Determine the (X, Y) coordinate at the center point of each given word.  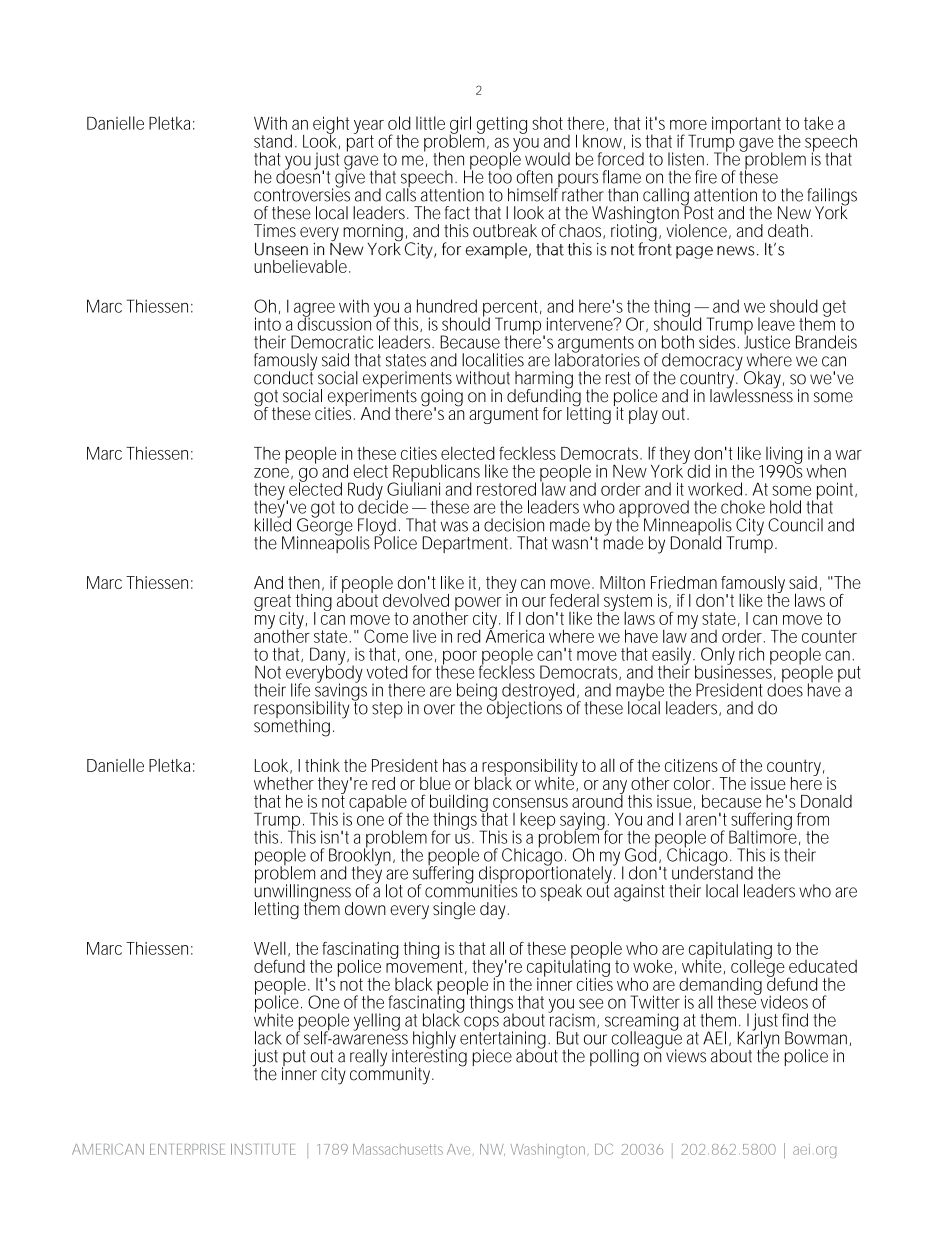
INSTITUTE (263, 1149)
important (748, 126)
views (686, 1056)
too (500, 176)
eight (331, 126)
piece (492, 1057)
